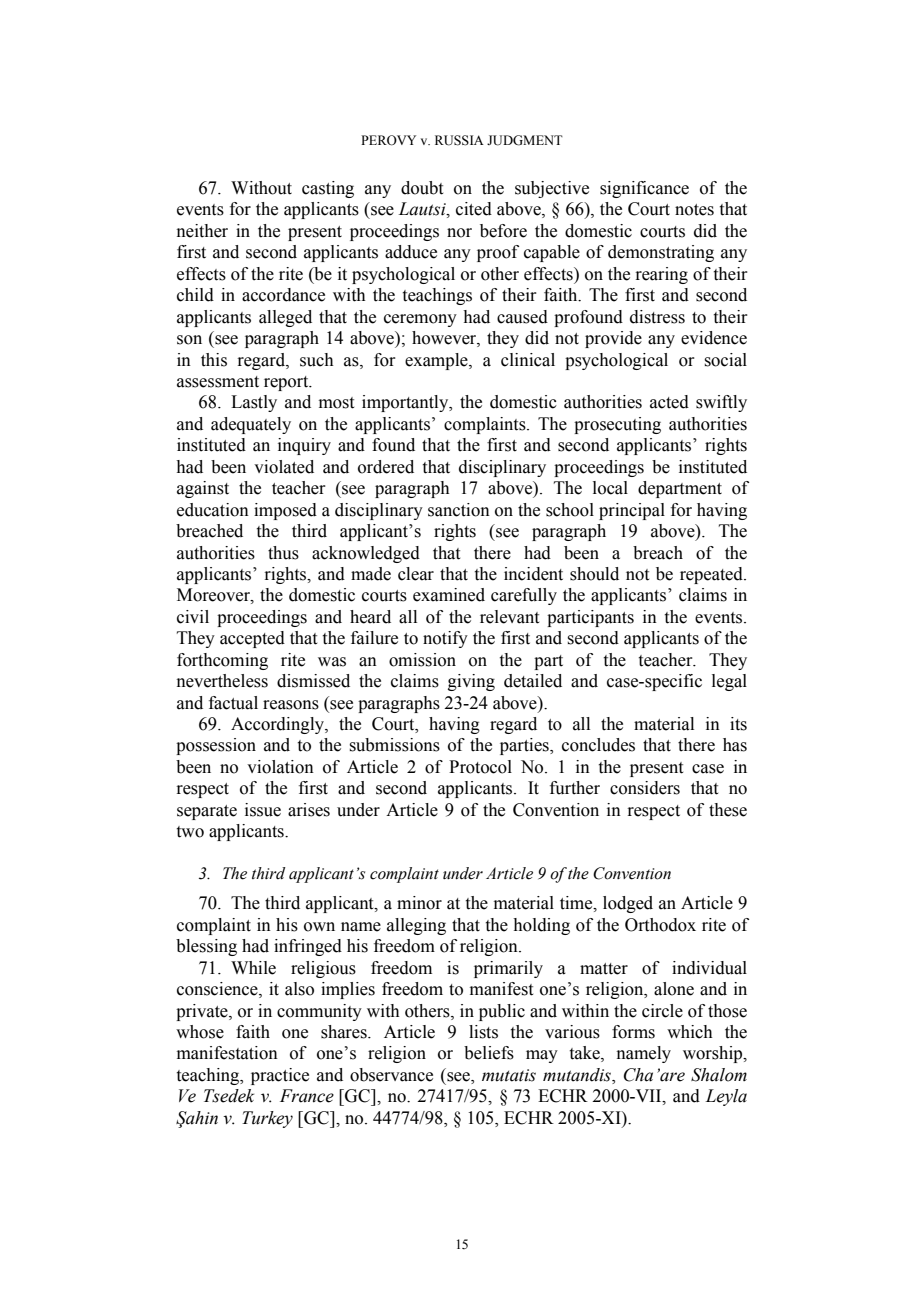  I want to click on casting, so click(328, 189).
